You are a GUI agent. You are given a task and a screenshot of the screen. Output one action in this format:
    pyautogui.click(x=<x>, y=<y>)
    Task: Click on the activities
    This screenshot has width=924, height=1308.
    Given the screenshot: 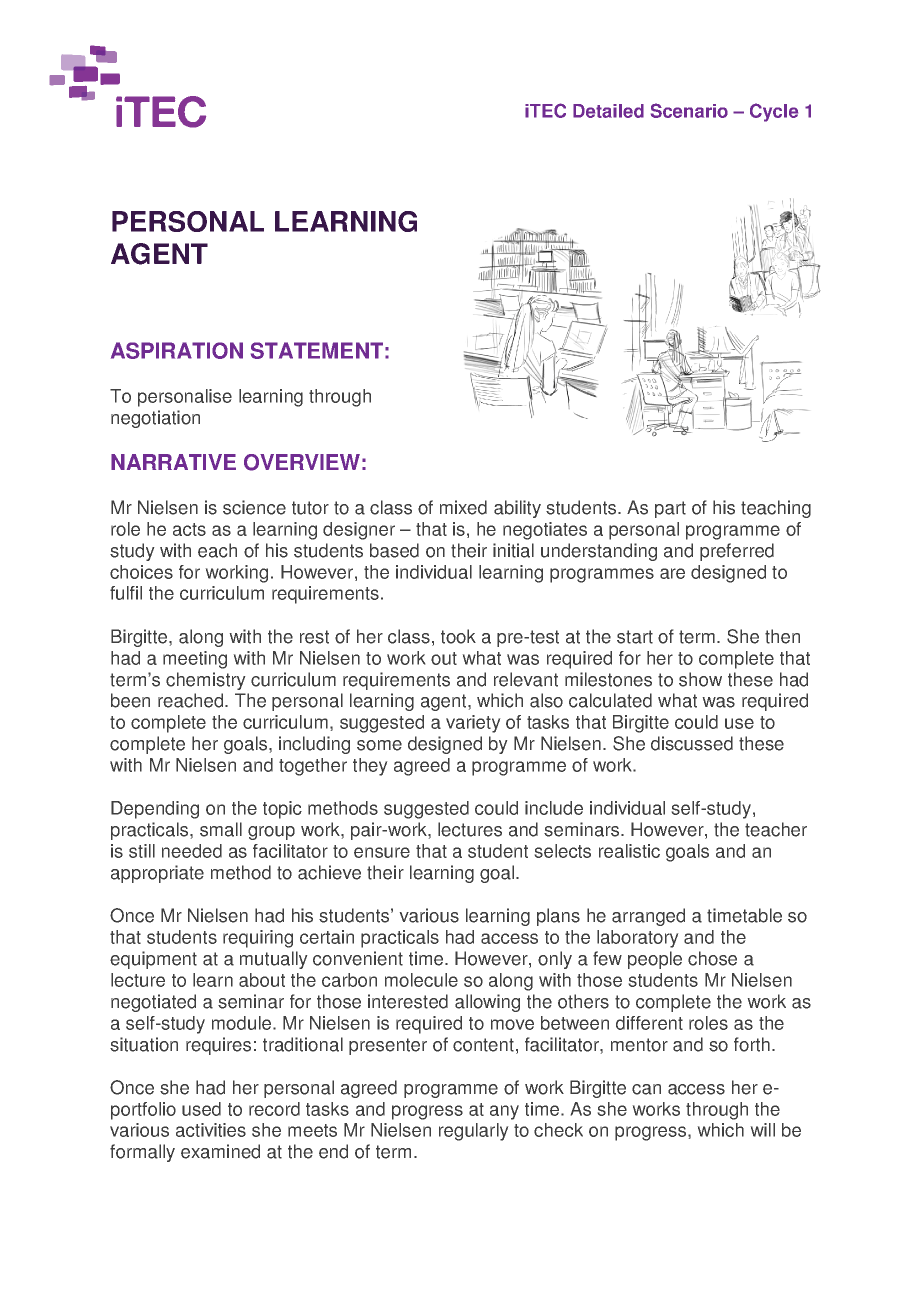 What is the action you would take?
    pyautogui.click(x=211, y=1130)
